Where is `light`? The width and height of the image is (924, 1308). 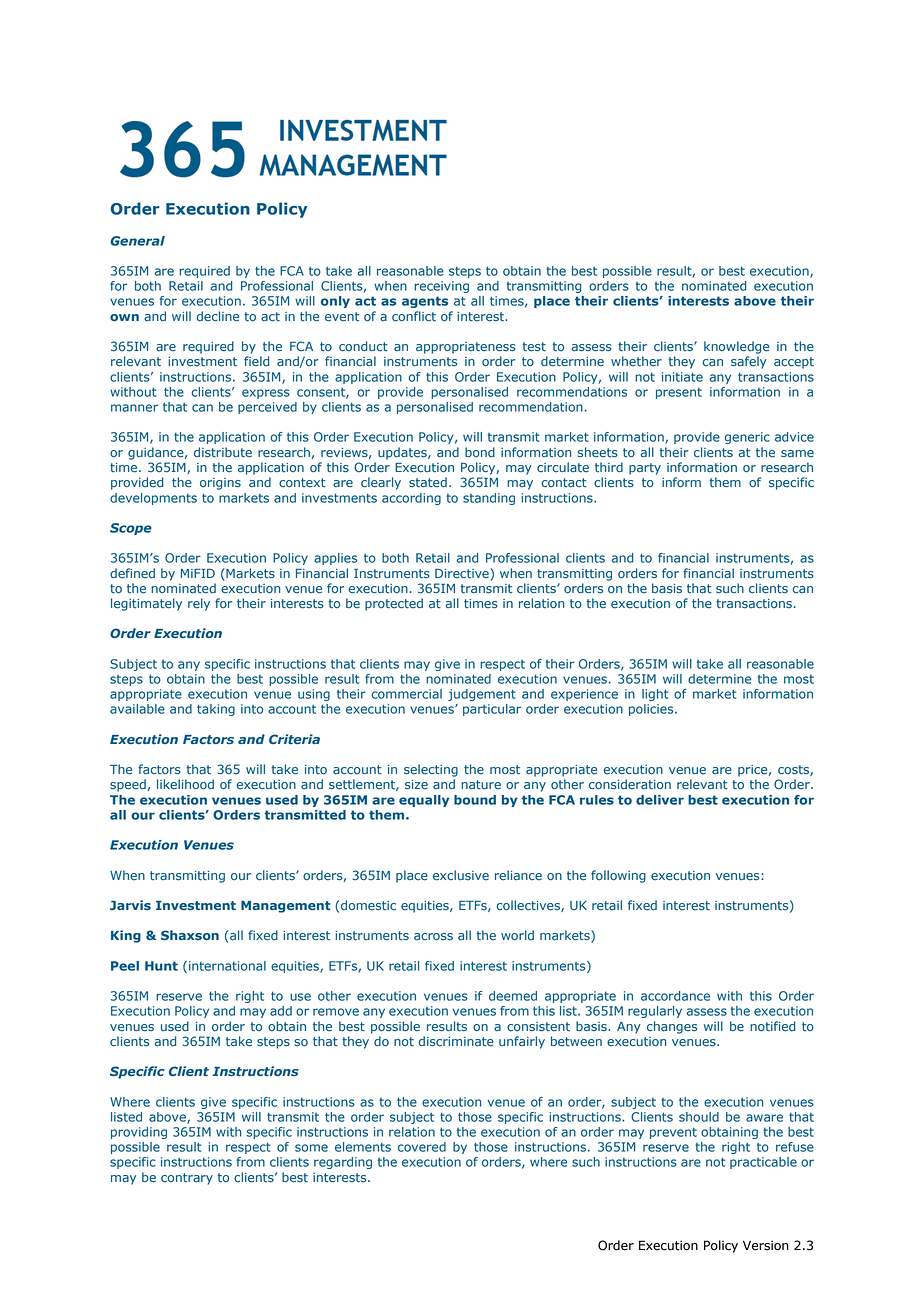 light is located at coordinates (655, 695).
